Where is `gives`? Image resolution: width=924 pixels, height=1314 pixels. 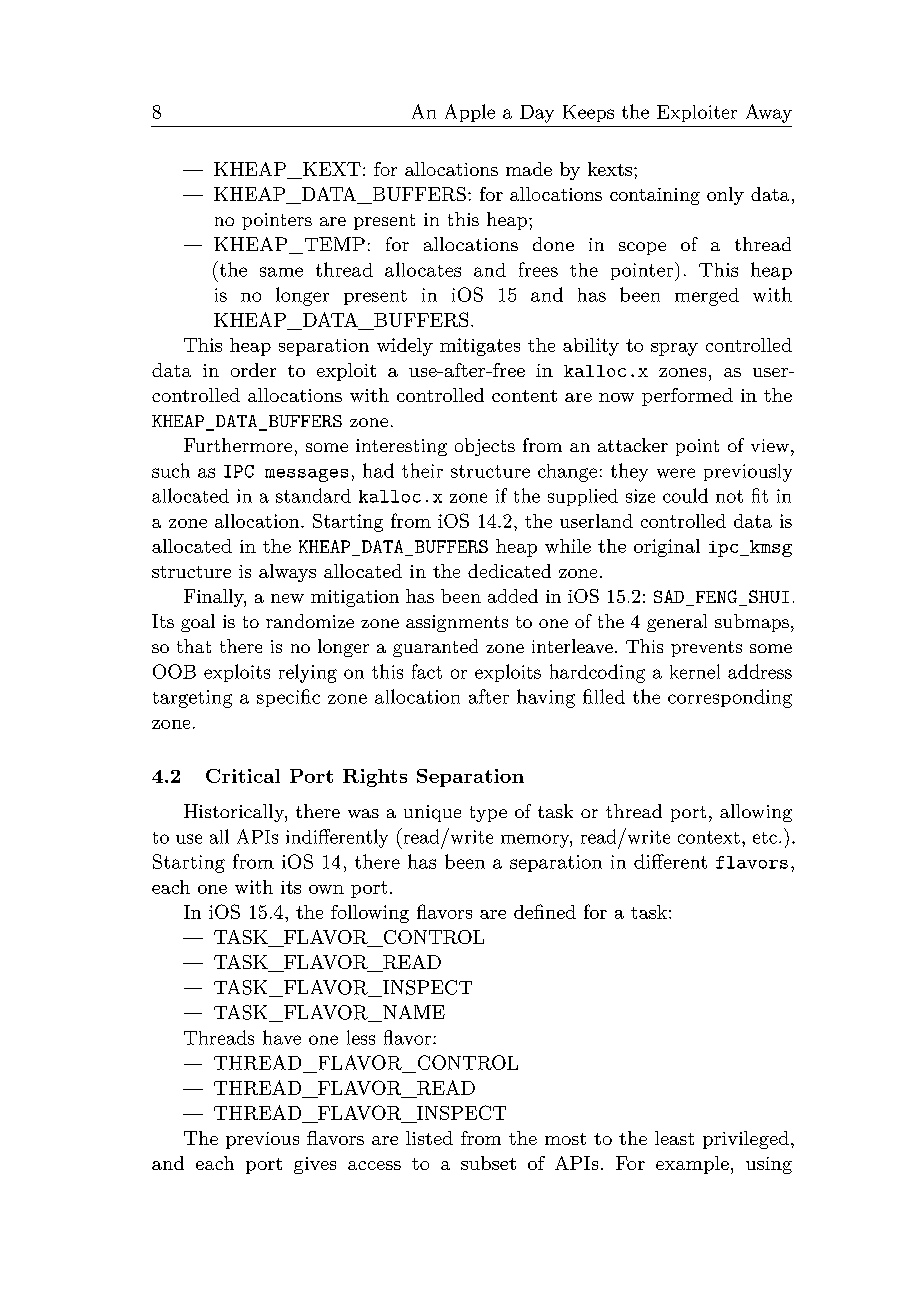
gives is located at coordinates (315, 1165).
